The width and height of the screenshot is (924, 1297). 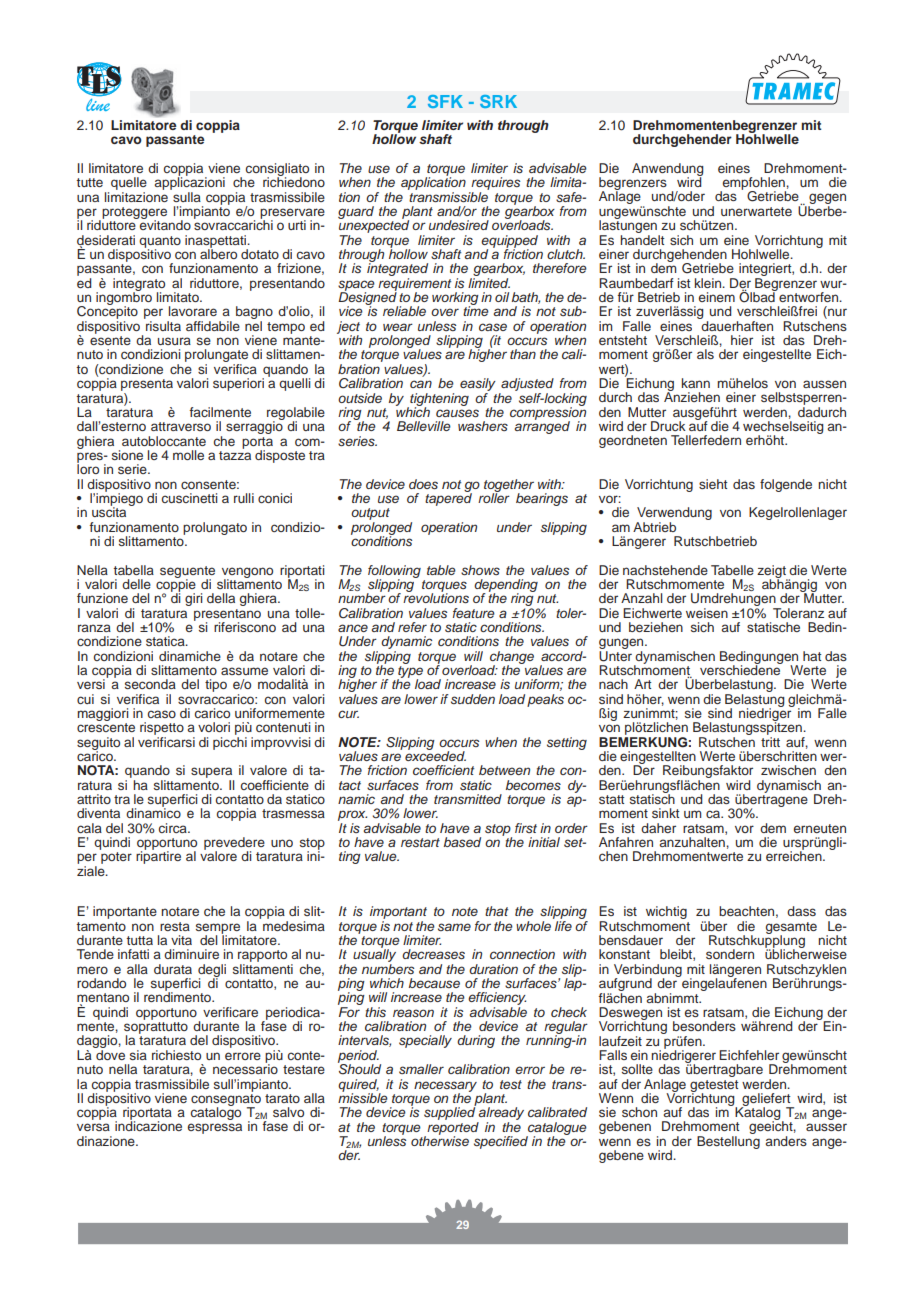 I want to click on quelle, so click(x=129, y=185).
